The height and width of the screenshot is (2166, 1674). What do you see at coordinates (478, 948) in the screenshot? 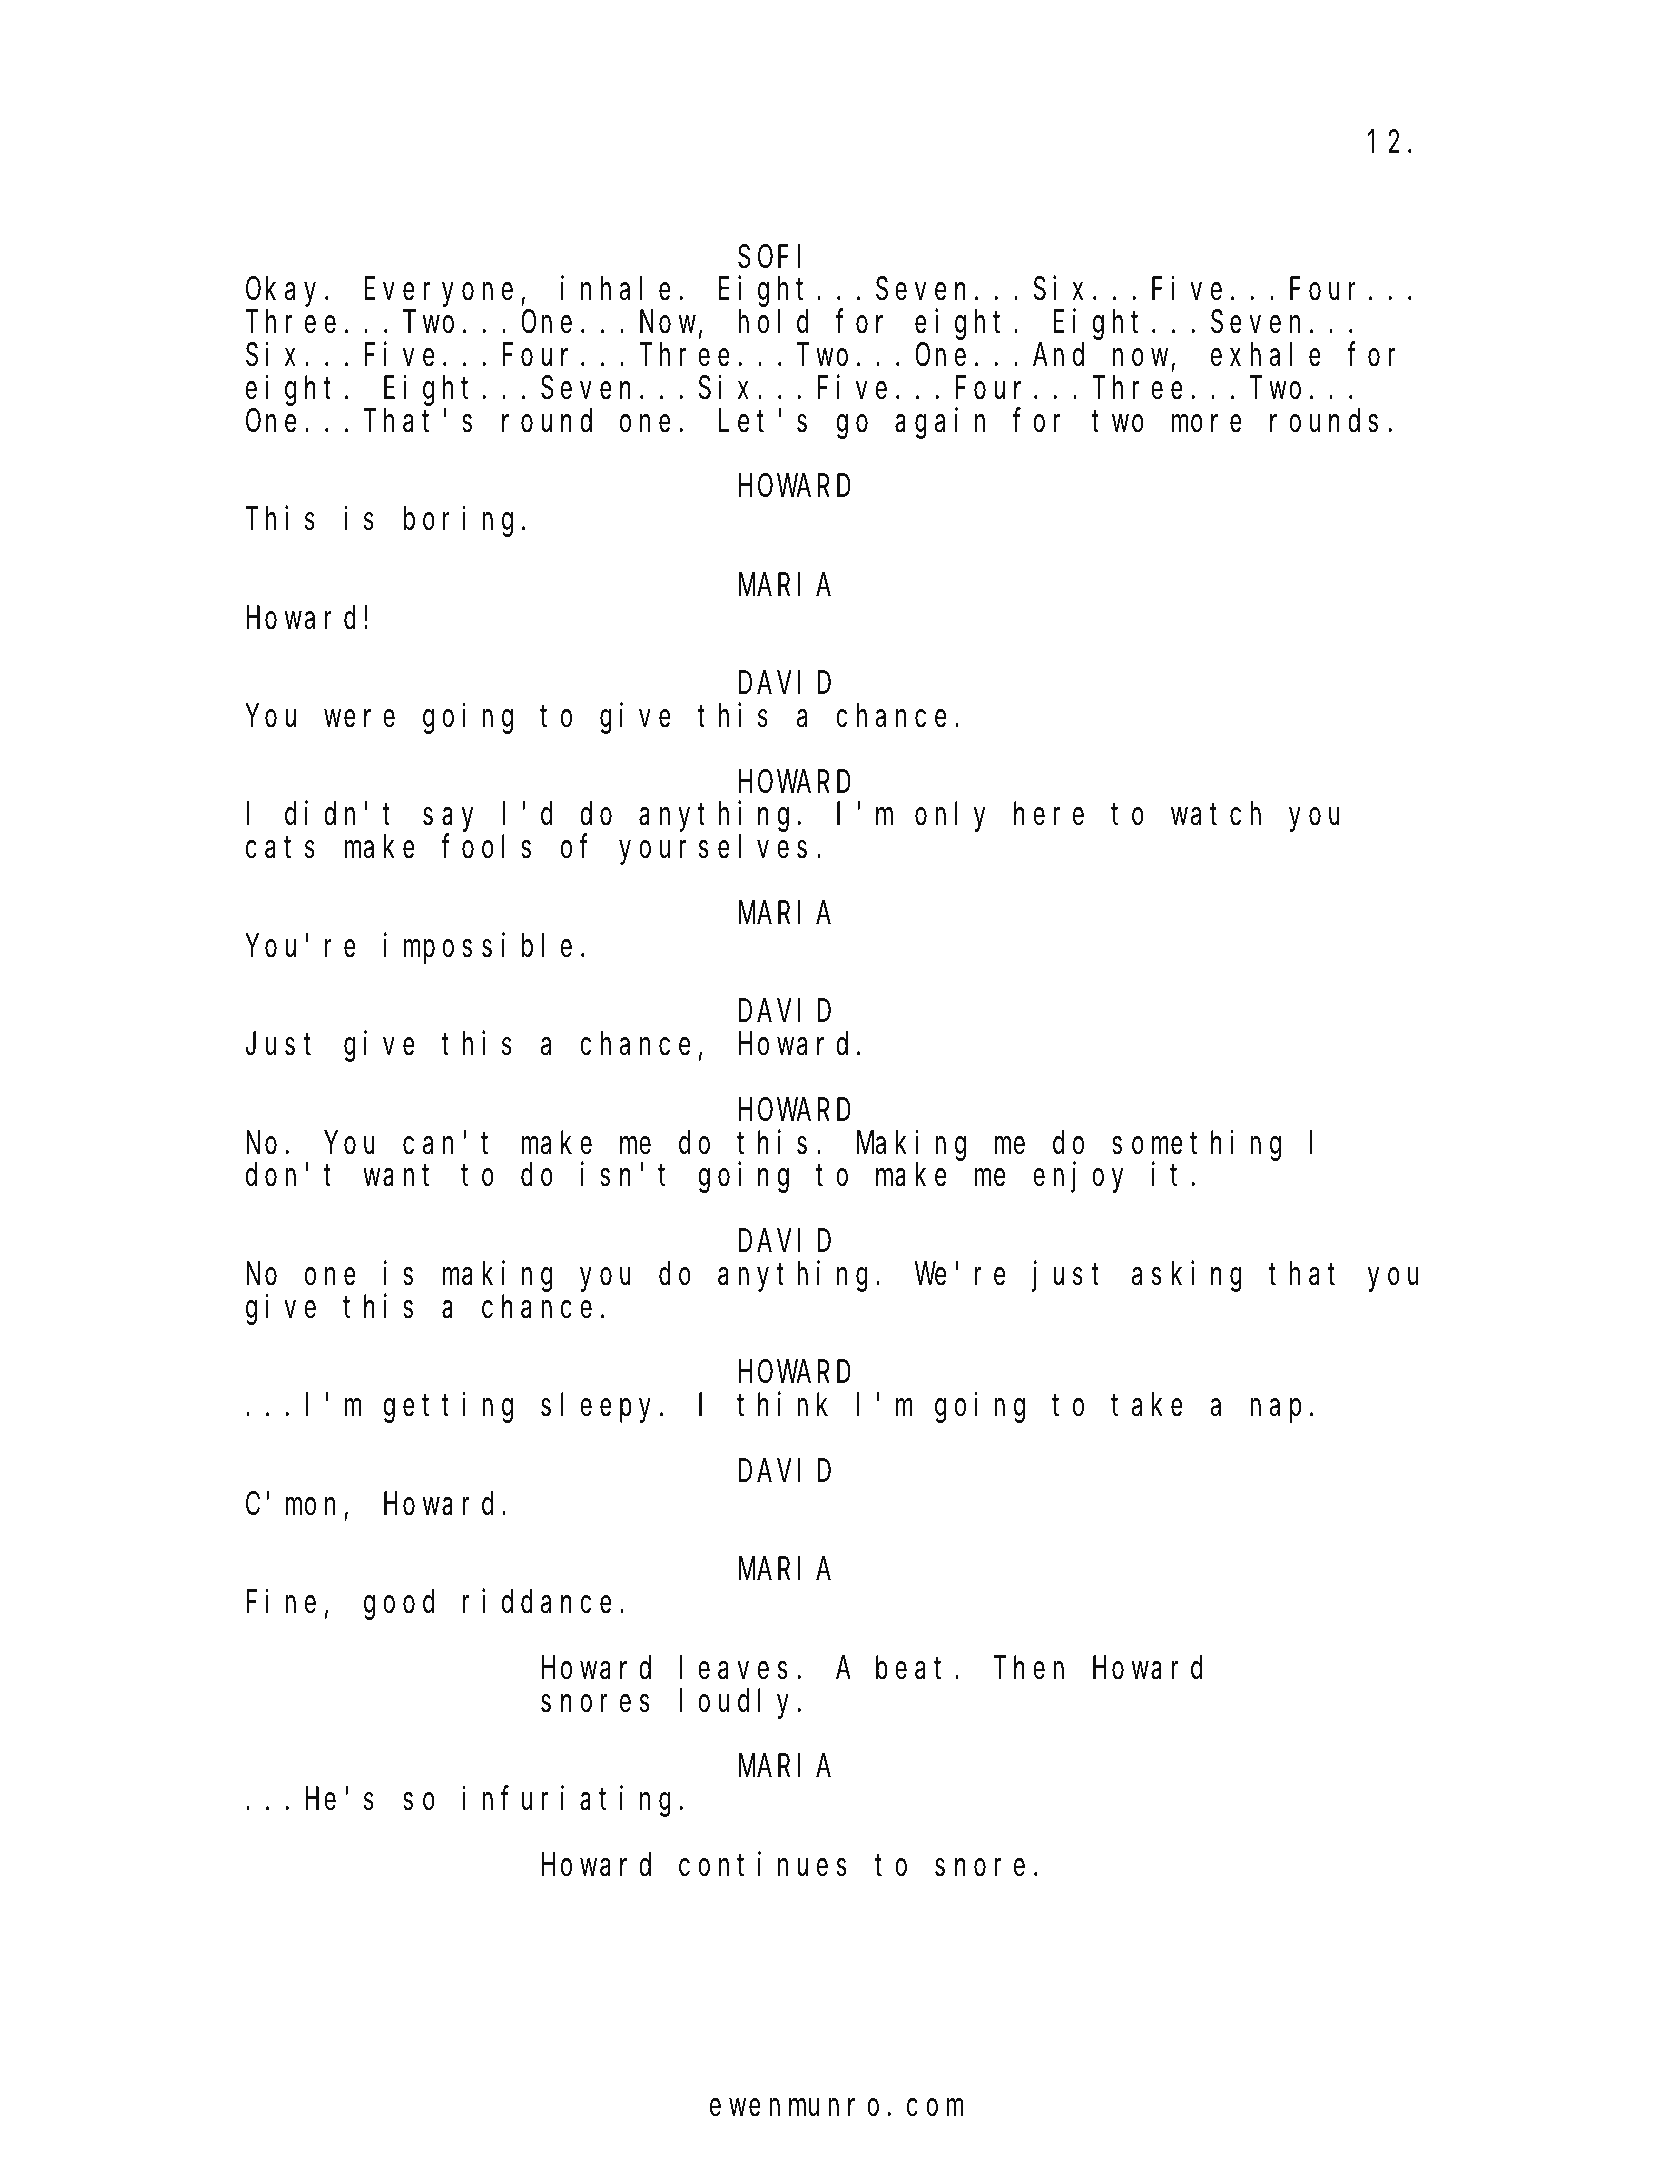
I see `impossible` at bounding box center [478, 948].
